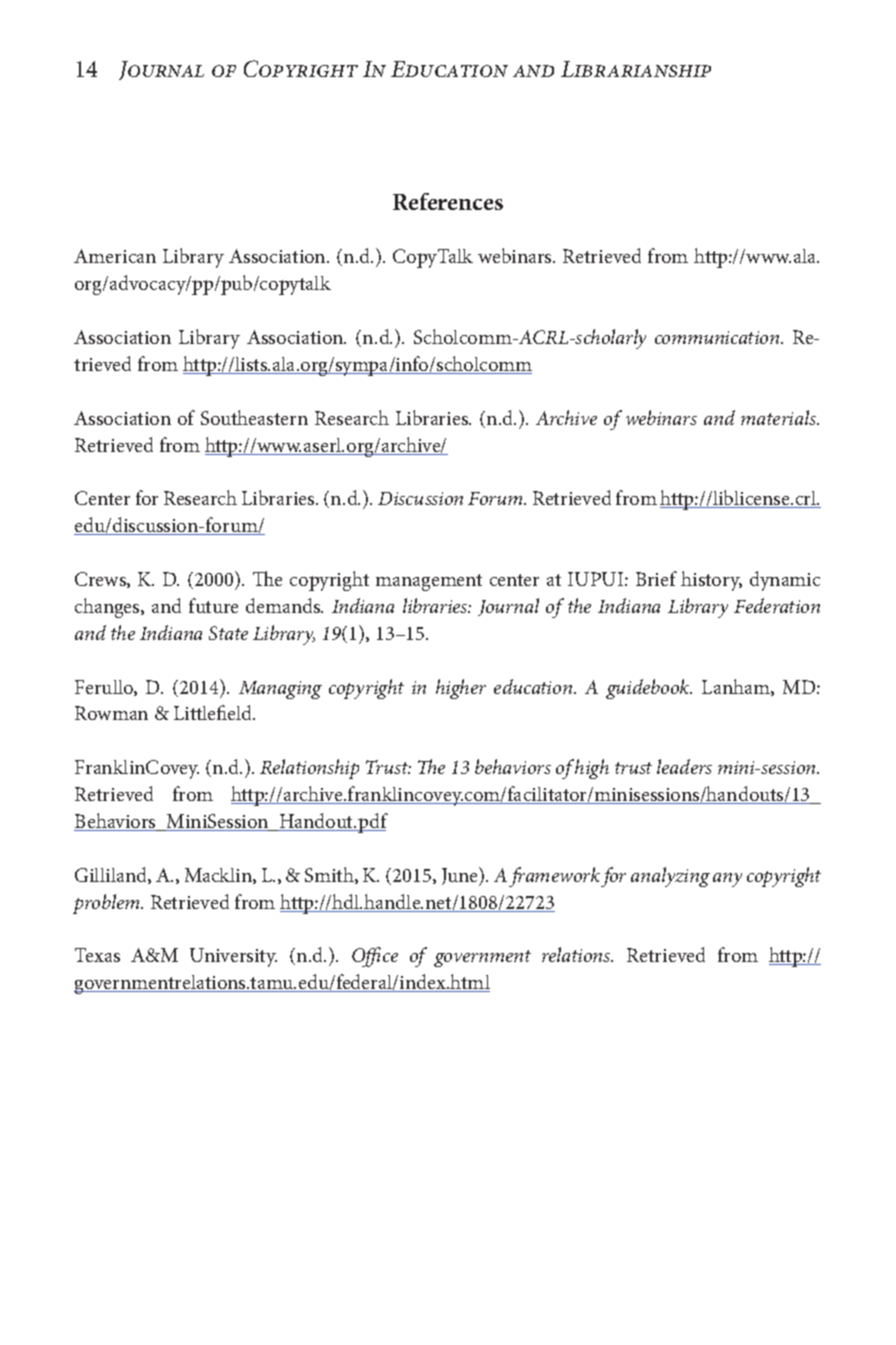  I want to click on communication, so click(718, 337).
